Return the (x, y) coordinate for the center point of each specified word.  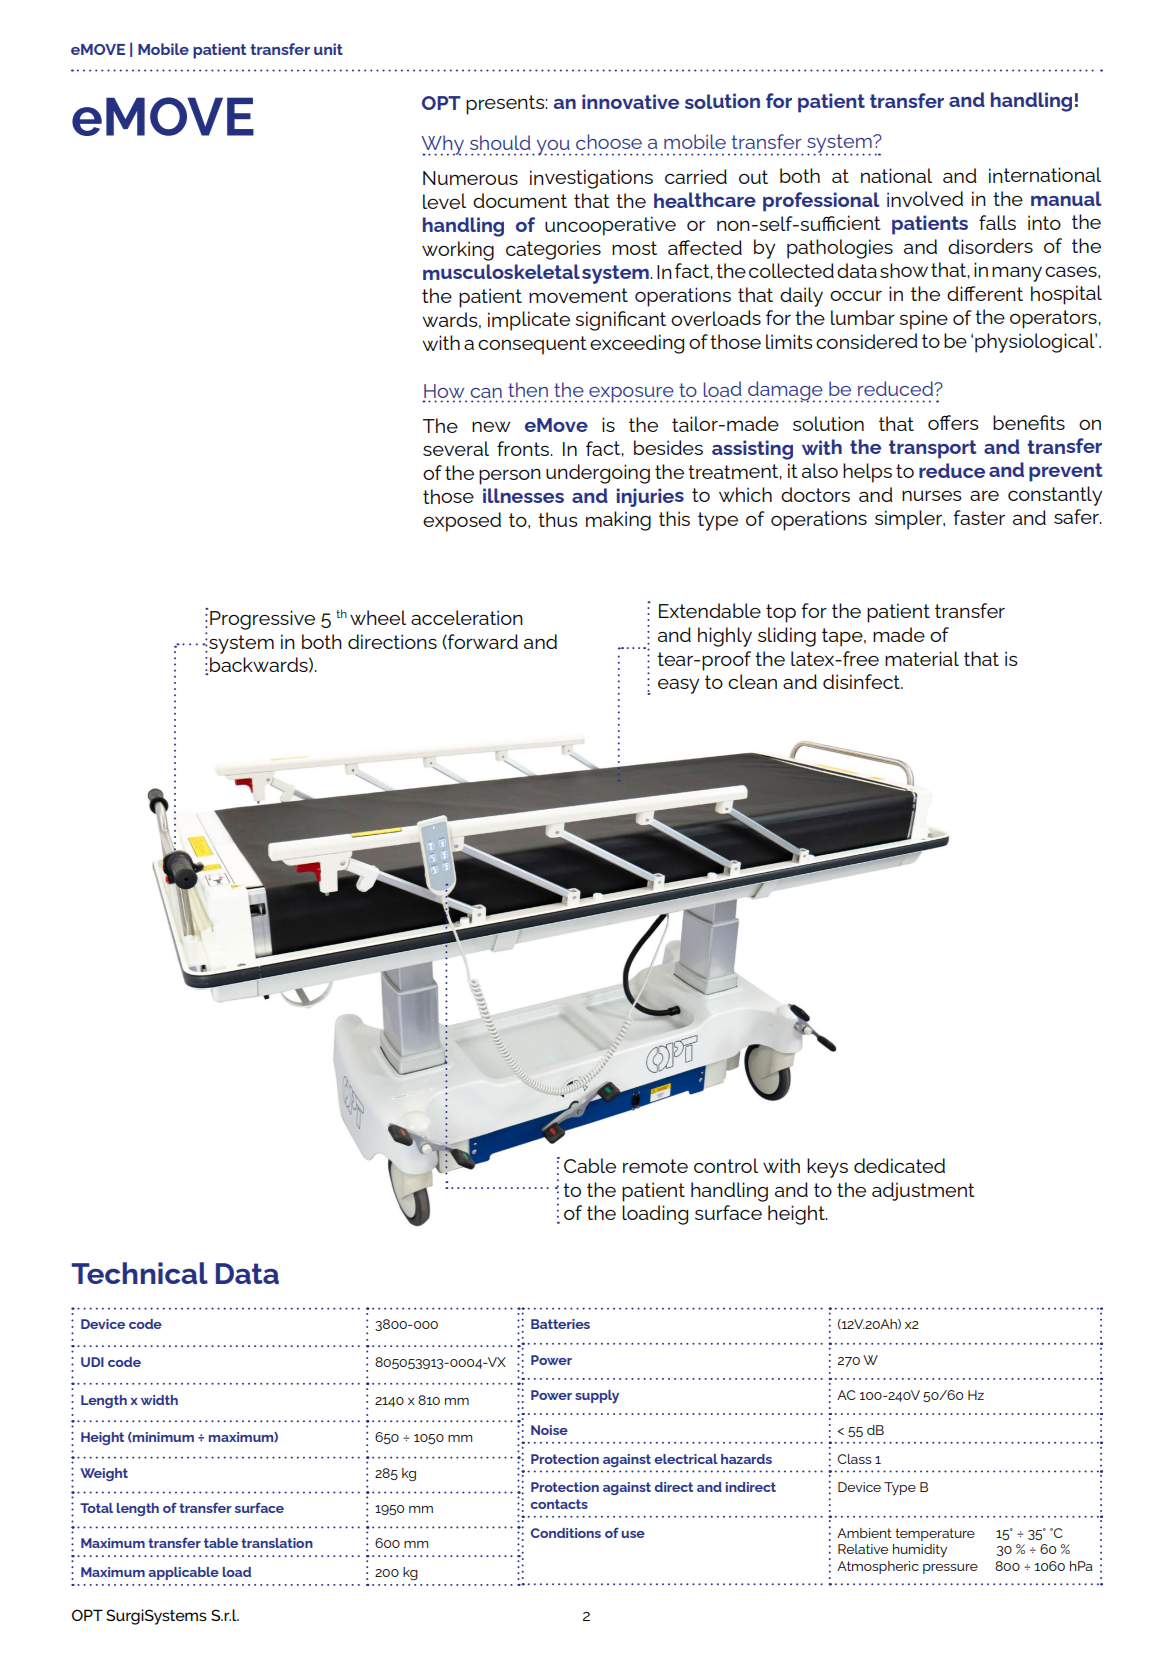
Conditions (566, 1533)
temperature (935, 1534)
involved (925, 199)
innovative (630, 101)
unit (328, 49)
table (221, 1543)
